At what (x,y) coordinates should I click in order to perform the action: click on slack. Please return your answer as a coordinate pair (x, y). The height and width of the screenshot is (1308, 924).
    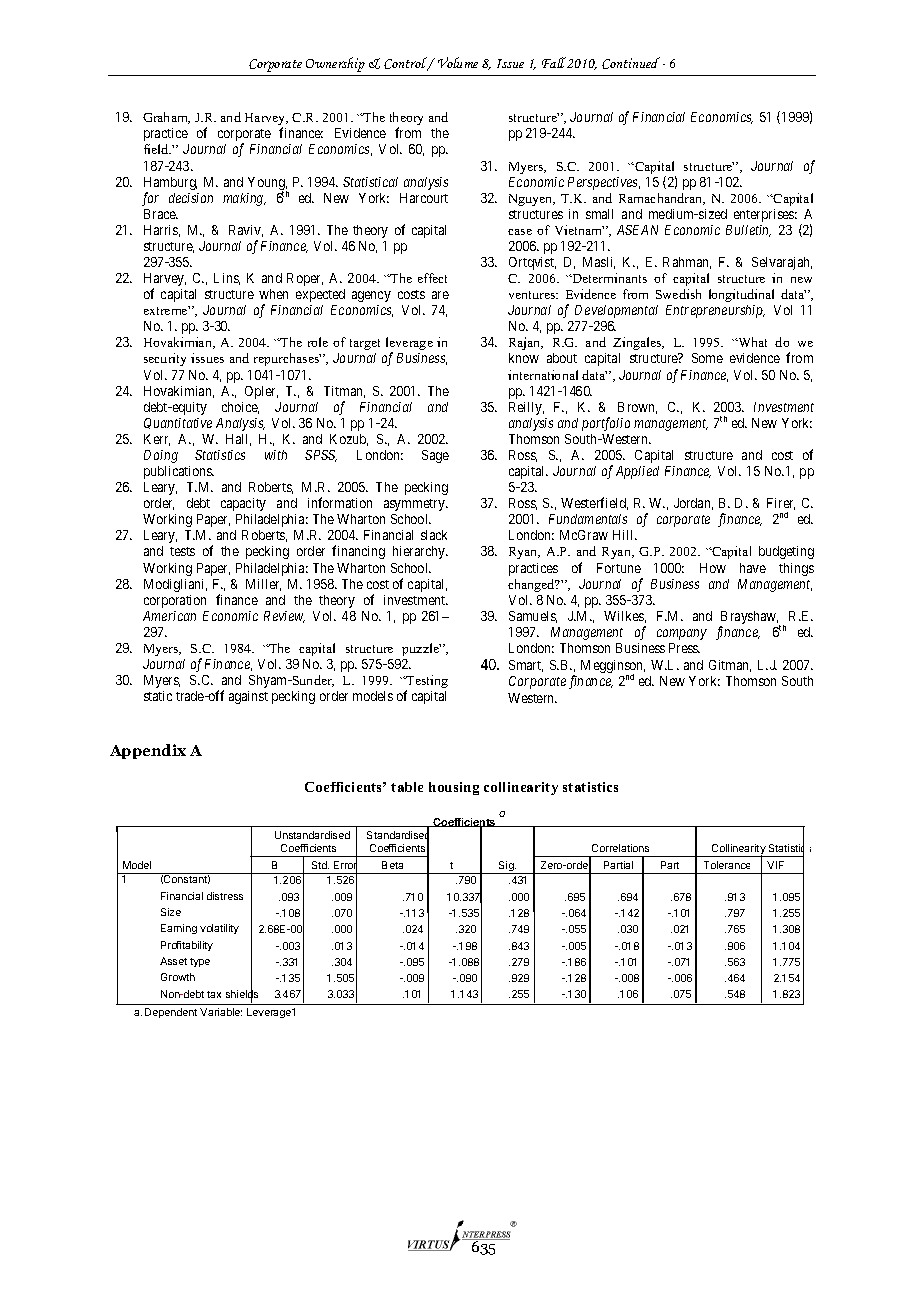
    Looking at the image, I should click on (434, 535).
